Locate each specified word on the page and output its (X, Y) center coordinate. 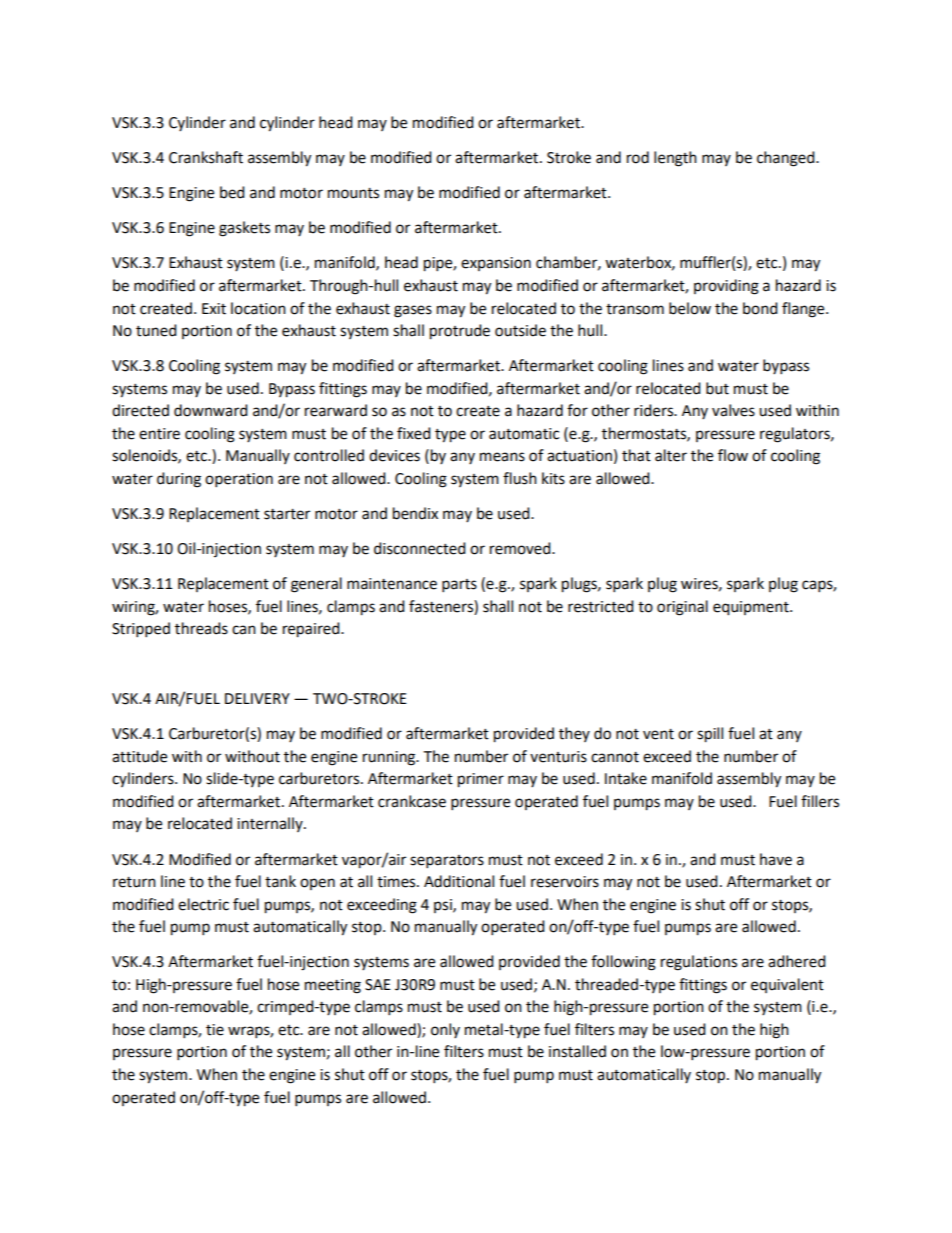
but (717, 388)
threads (201, 628)
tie (215, 1030)
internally (271, 824)
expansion (496, 264)
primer (481, 780)
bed (232, 192)
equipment (752, 608)
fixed (414, 433)
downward (211, 410)
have (776, 859)
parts (459, 586)
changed (787, 159)
